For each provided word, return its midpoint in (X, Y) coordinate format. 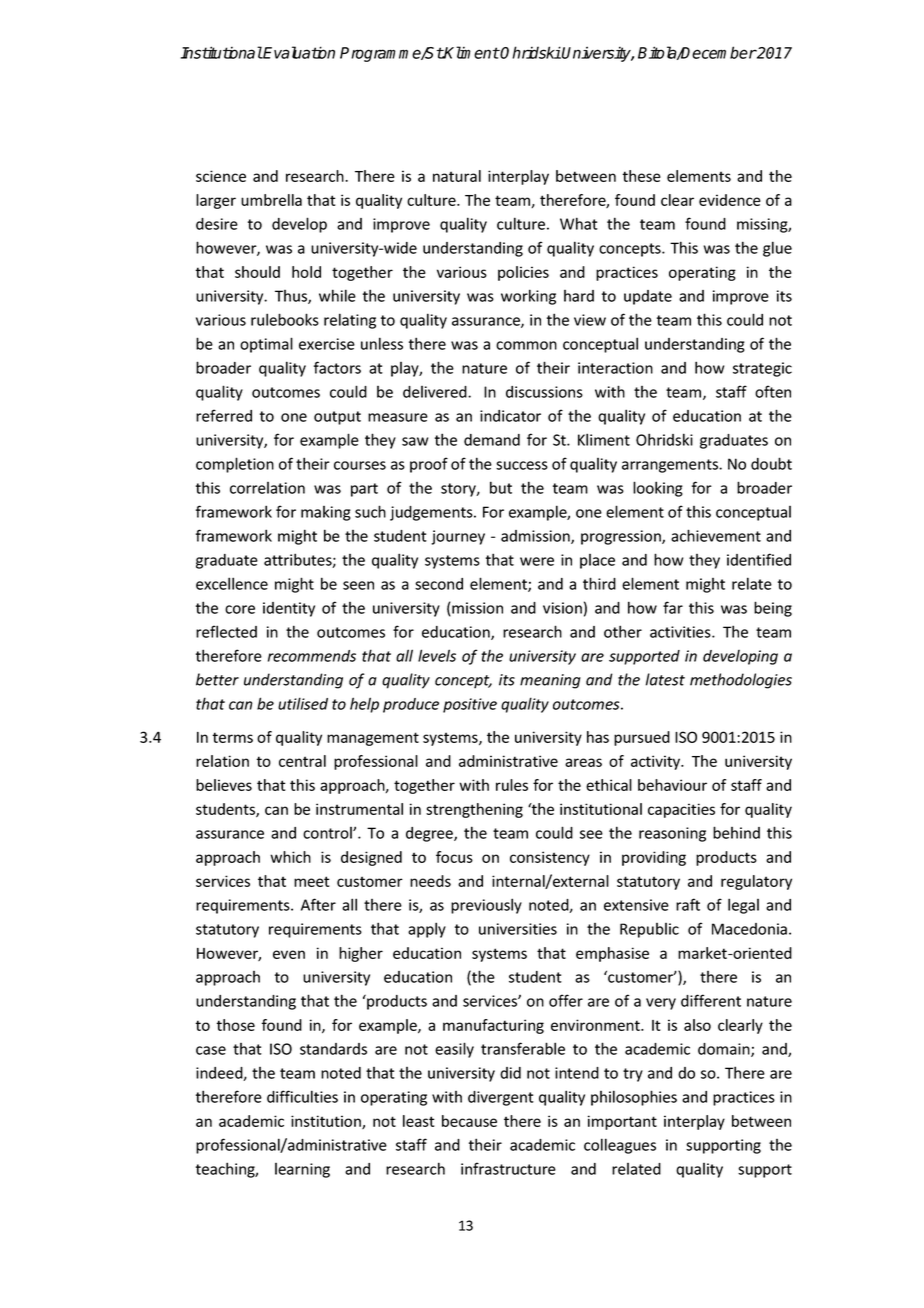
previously (486, 906)
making (326, 513)
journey (458, 537)
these (641, 176)
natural (457, 176)
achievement (716, 535)
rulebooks (285, 319)
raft (688, 904)
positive (470, 705)
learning (302, 1170)
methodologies (741, 681)
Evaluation (298, 52)
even (289, 954)
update (648, 297)
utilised (303, 703)
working (528, 297)
